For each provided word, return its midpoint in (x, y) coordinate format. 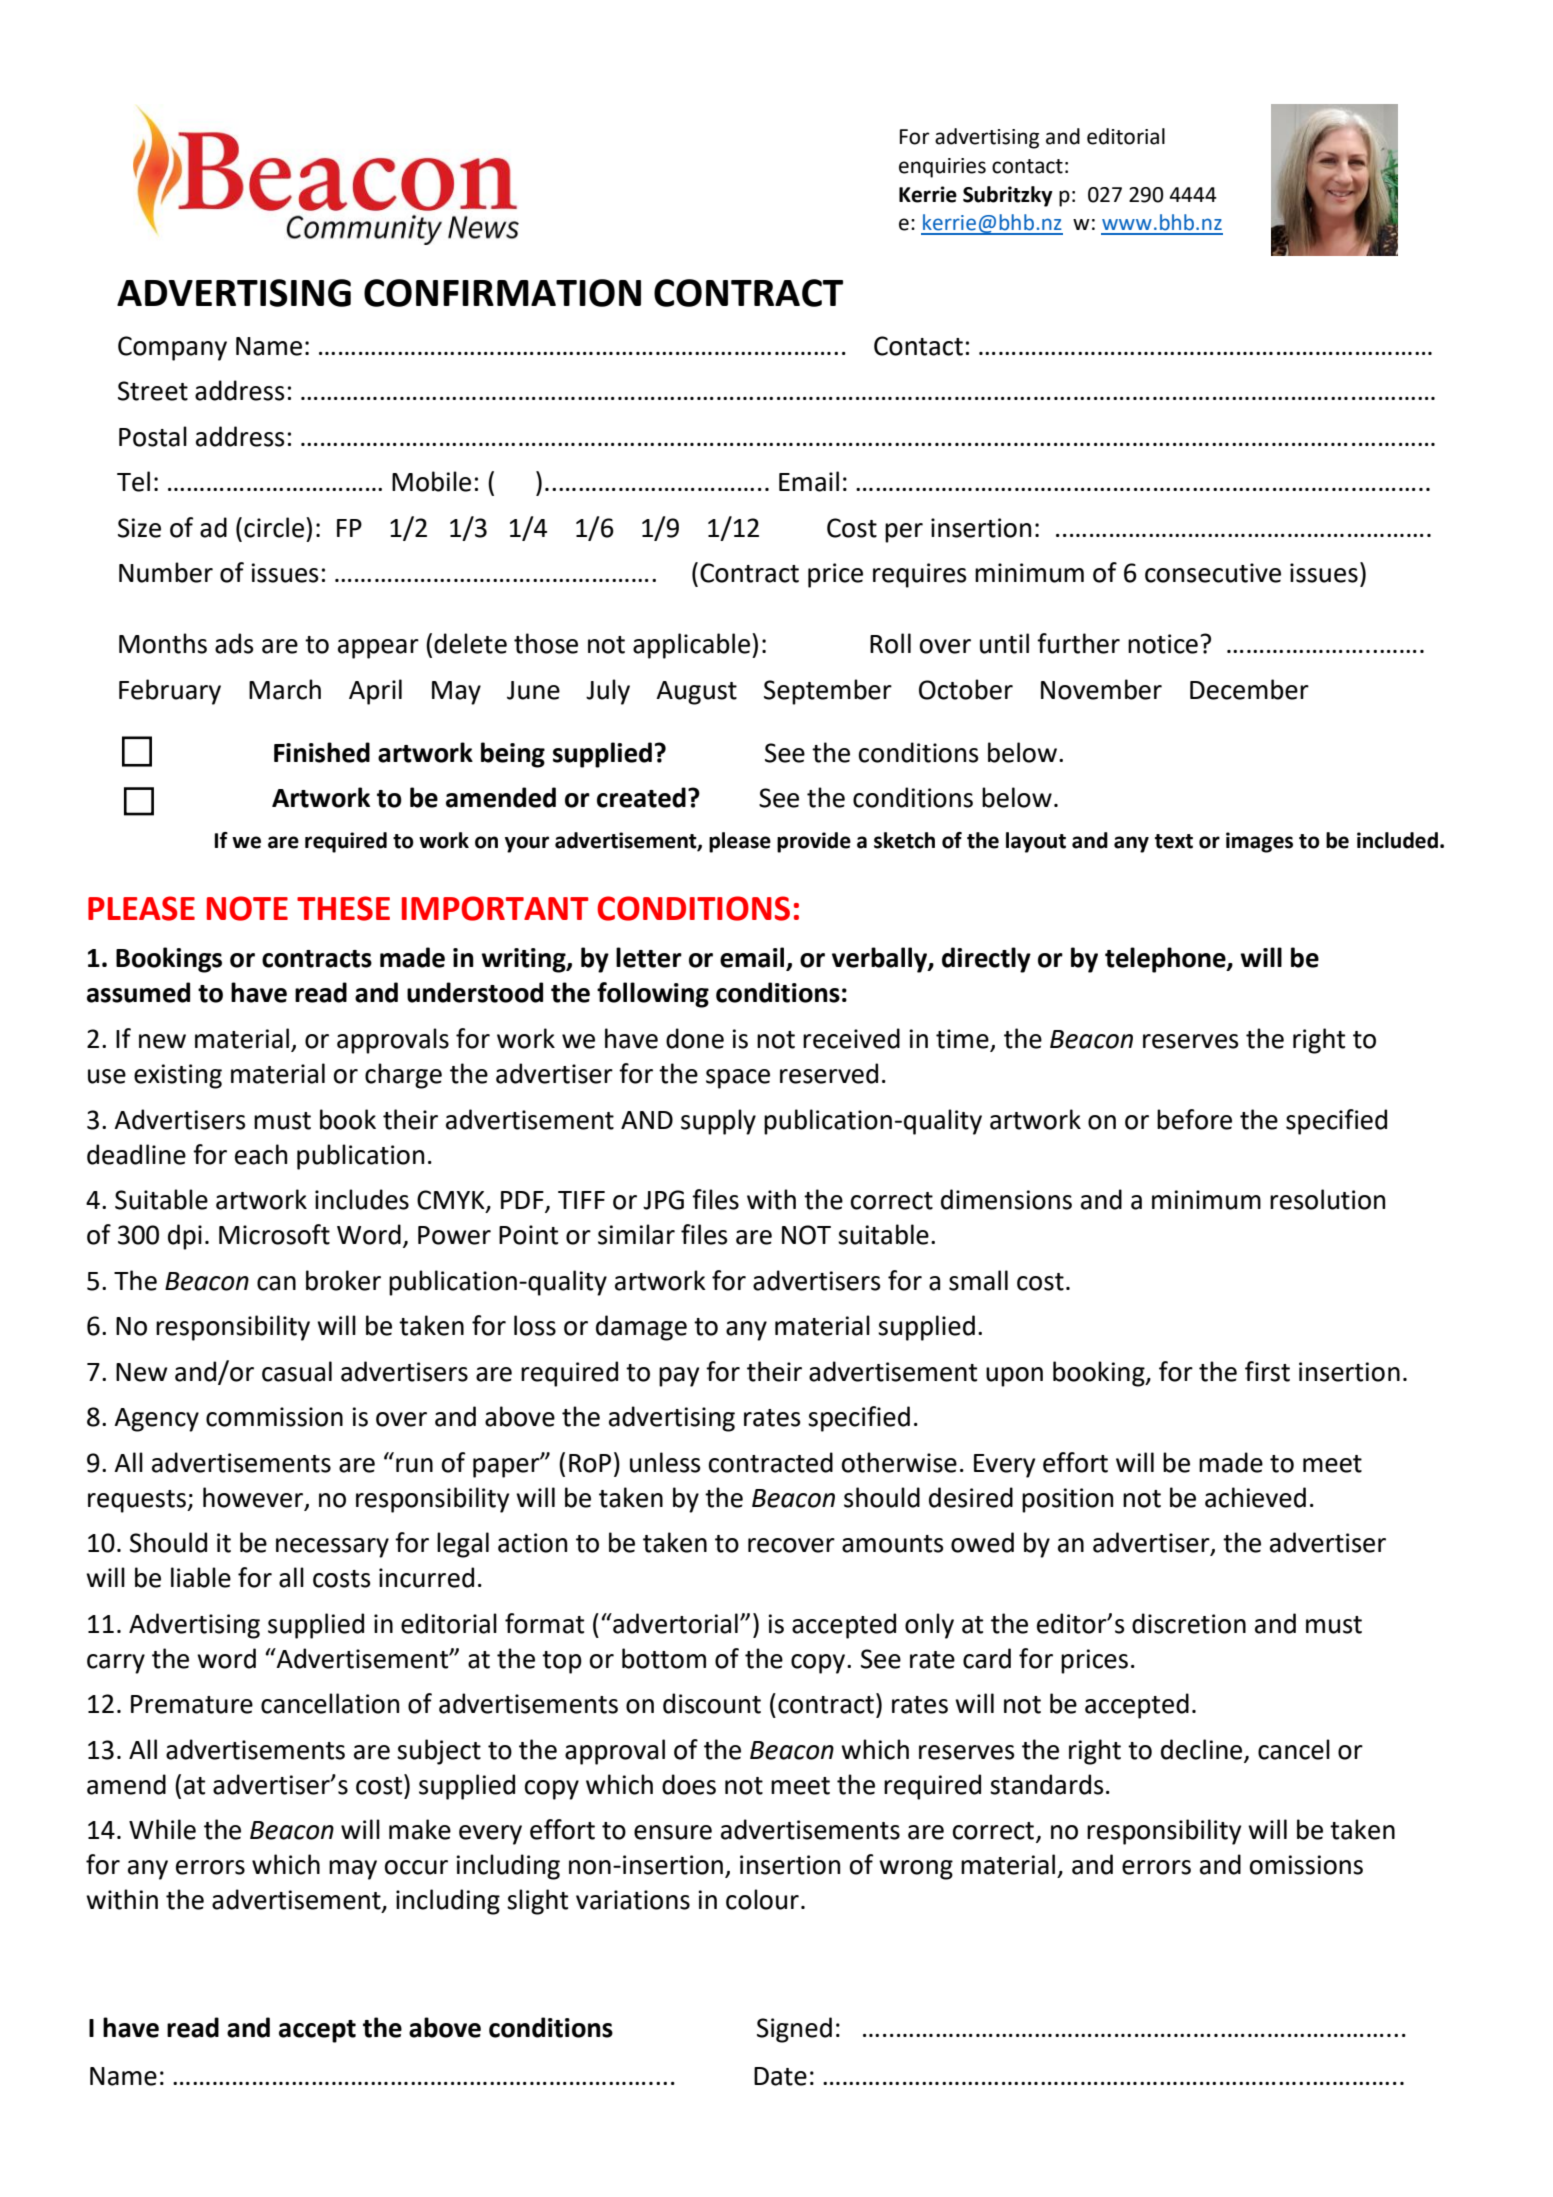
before (1194, 1119)
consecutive (1213, 573)
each (261, 1154)
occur (416, 1867)
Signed (794, 2030)
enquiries (942, 168)
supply (718, 1122)
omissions (1306, 1865)
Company (172, 348)
